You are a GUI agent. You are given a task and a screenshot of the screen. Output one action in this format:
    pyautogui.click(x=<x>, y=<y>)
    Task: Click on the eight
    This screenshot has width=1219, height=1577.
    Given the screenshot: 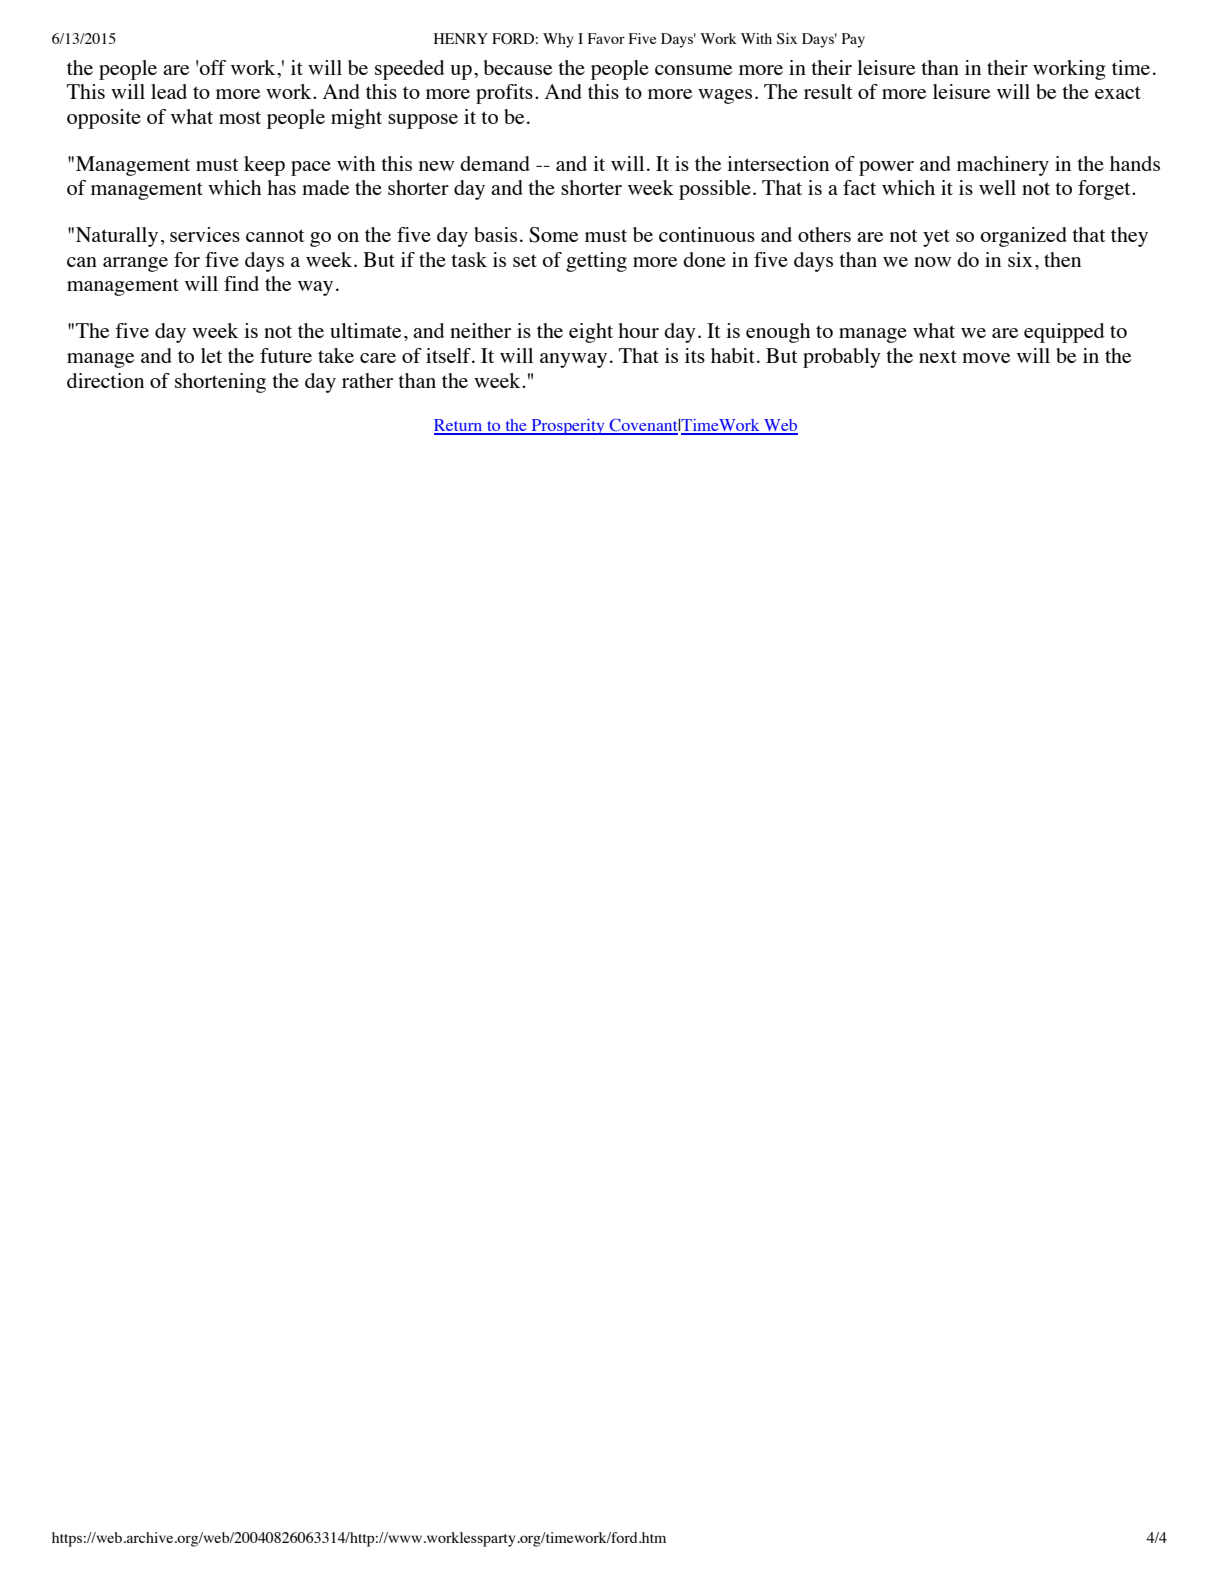 What is the action you would take?
    pyautogui.click(x=591, y=333)
